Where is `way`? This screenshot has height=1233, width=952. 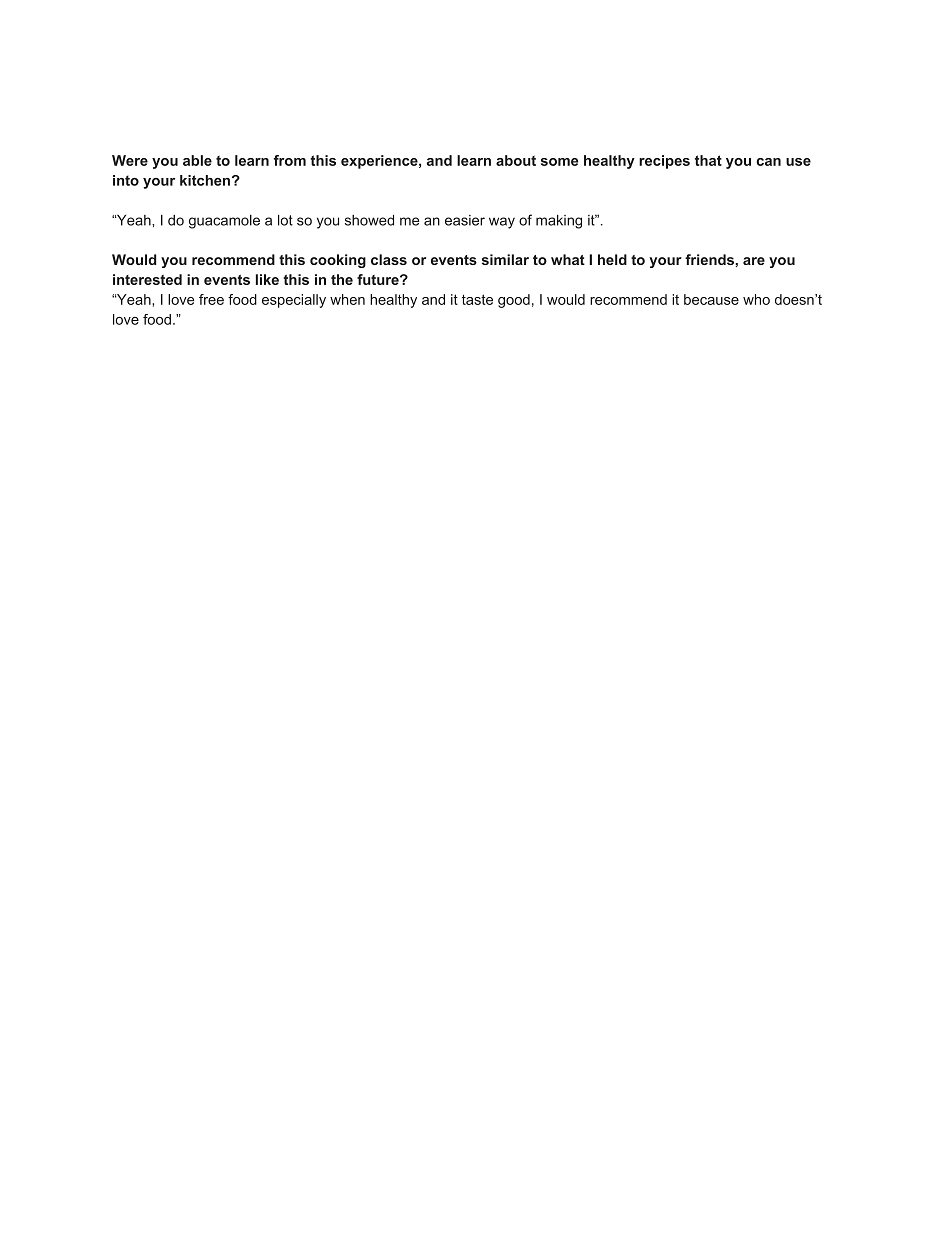 way is located at coordinates (502, 223).
